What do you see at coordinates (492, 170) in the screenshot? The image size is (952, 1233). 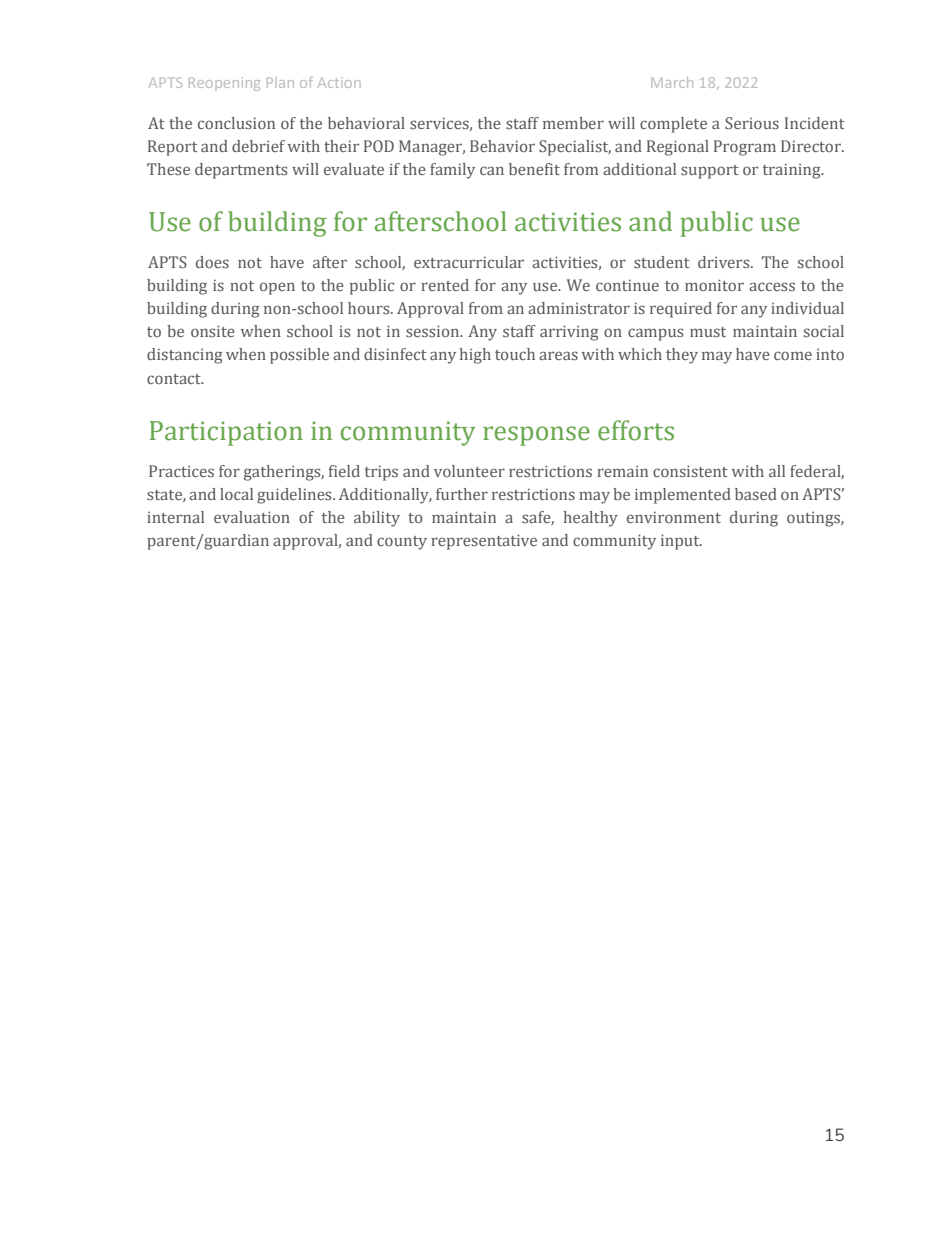 I see `can` at bounding box center [492, 170].
